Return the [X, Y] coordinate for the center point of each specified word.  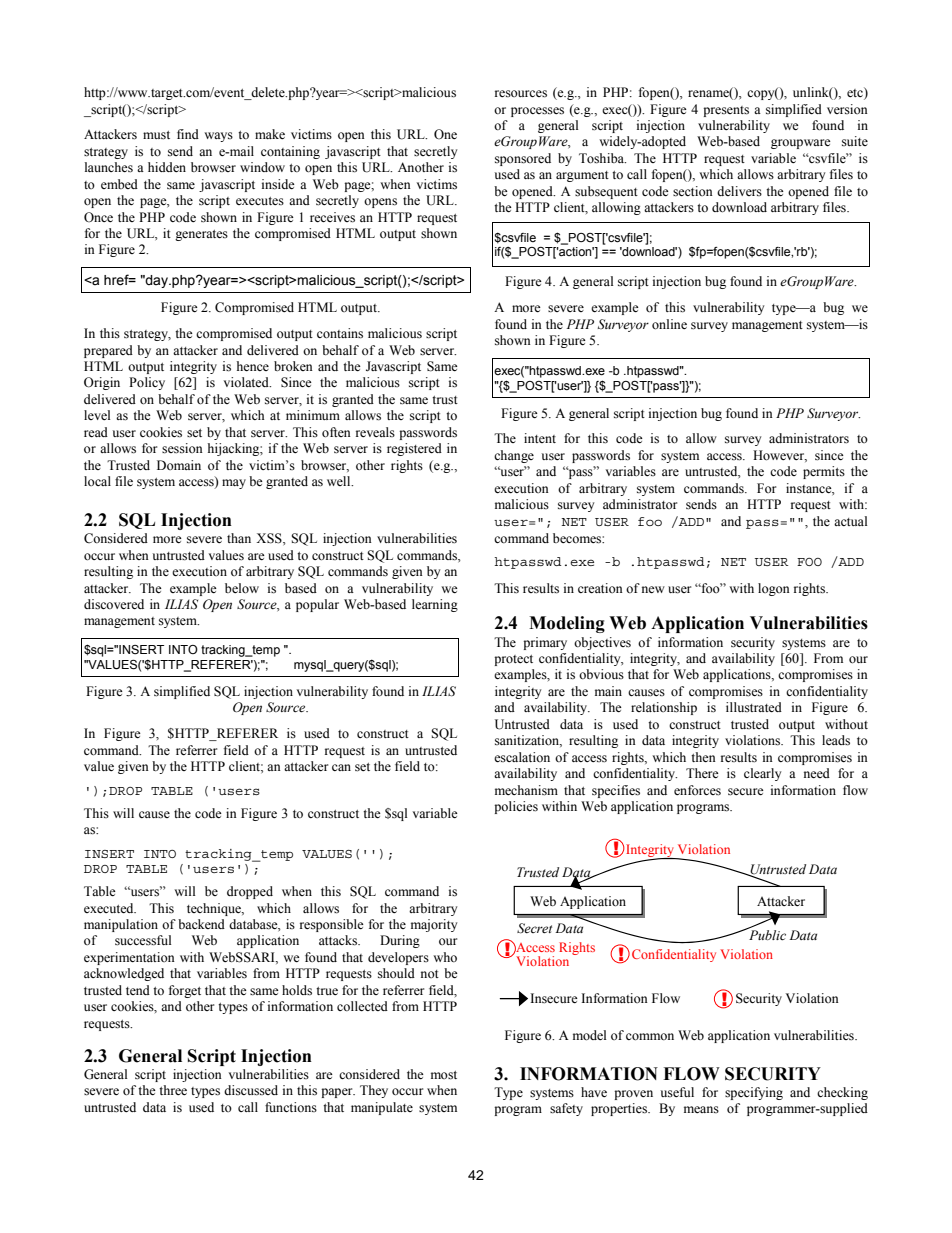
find [188, 134]
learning [435, 605]
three [173, 1090]
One [445, 134]
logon [774, 589]
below [242, 588]
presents [726, 111]
